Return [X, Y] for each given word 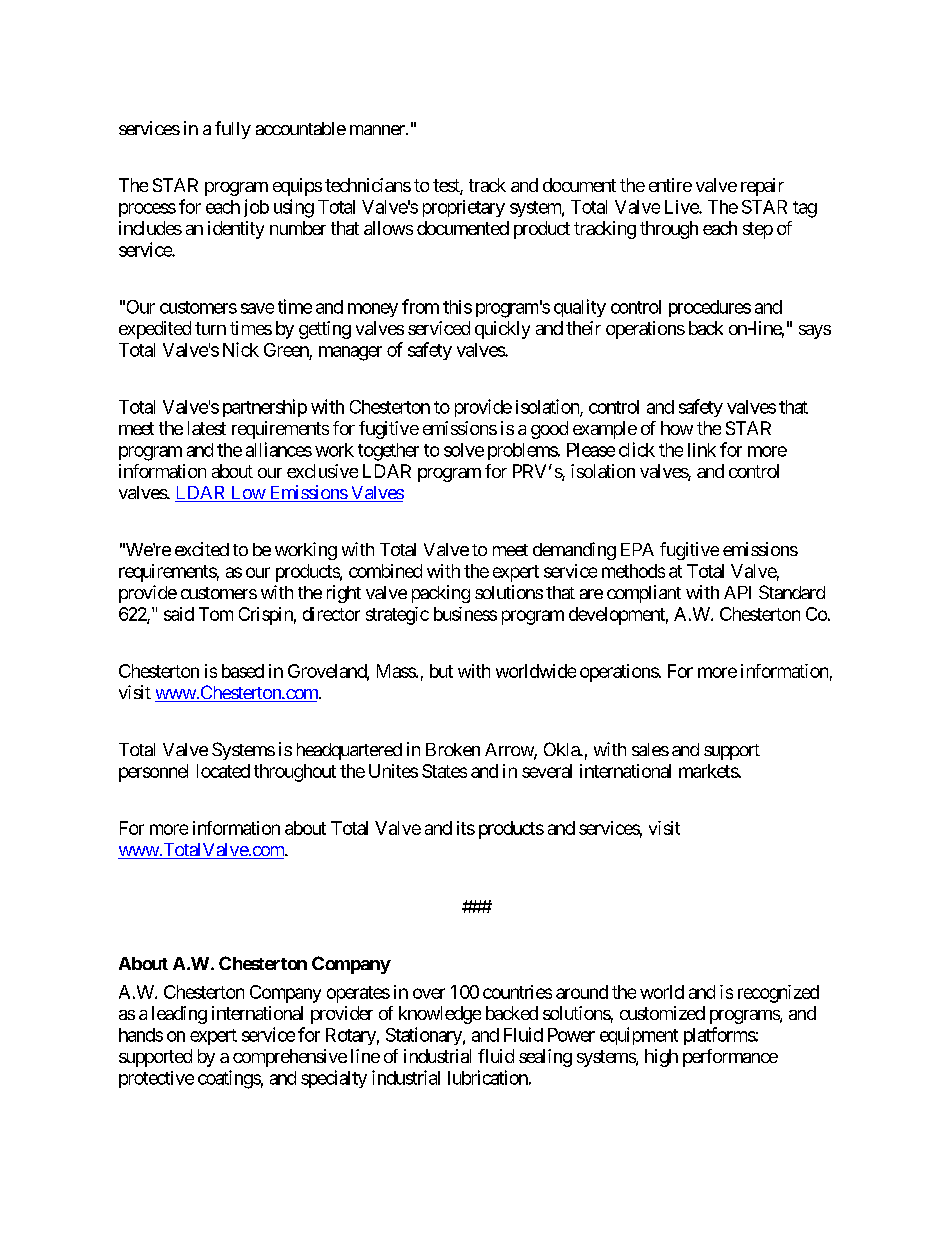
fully [233, 130]
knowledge [440, 1015]
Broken [453, 749]
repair [762, 187]
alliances [279, 449]
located [223, 771]
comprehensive [290, 1058]
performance [730, 1058]
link [702, 450]
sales [650, 749]
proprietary [464, 208]
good [549, 430]
